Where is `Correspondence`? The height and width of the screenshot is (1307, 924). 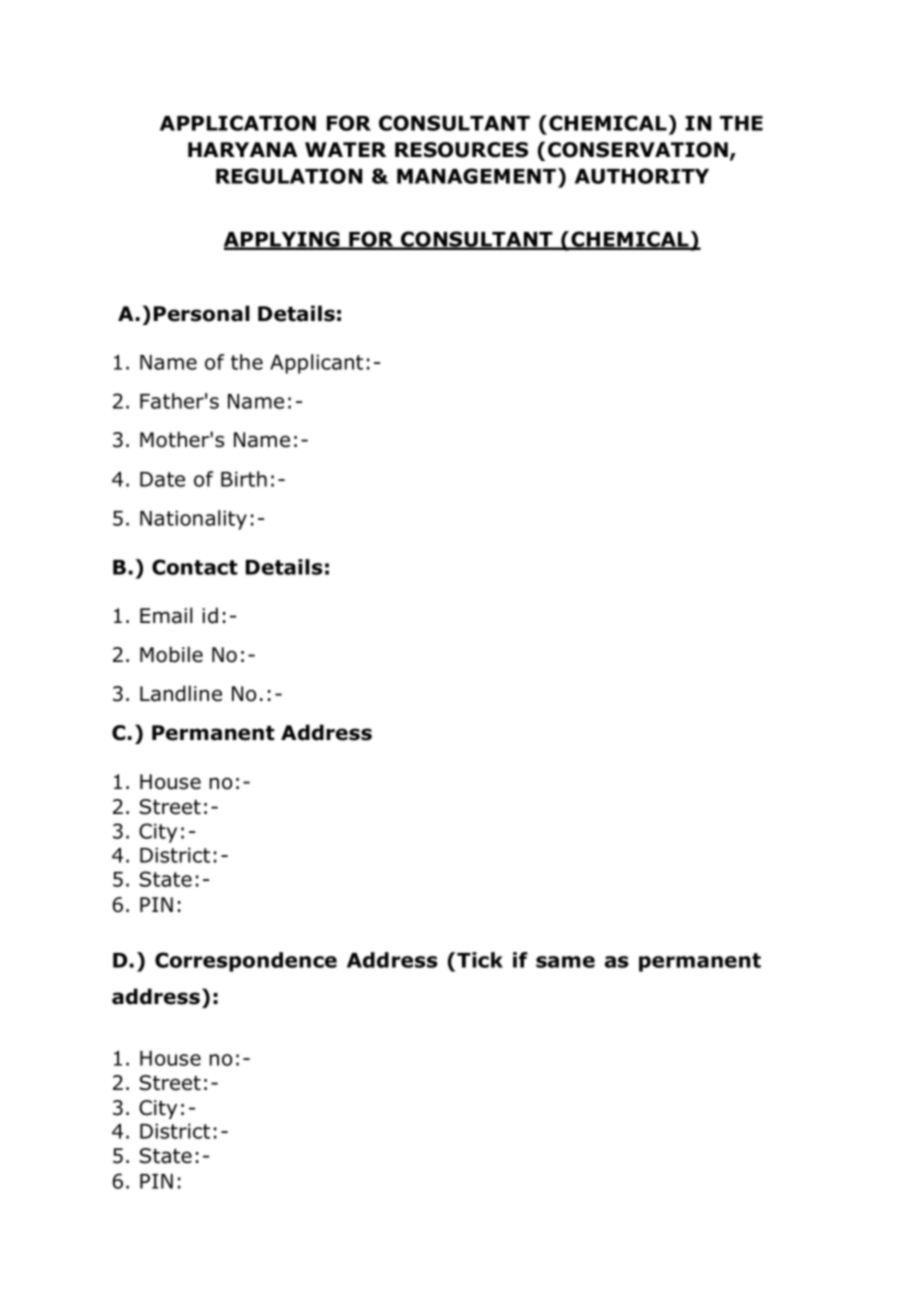 Correspondence is located at coordinates (246, 962).
